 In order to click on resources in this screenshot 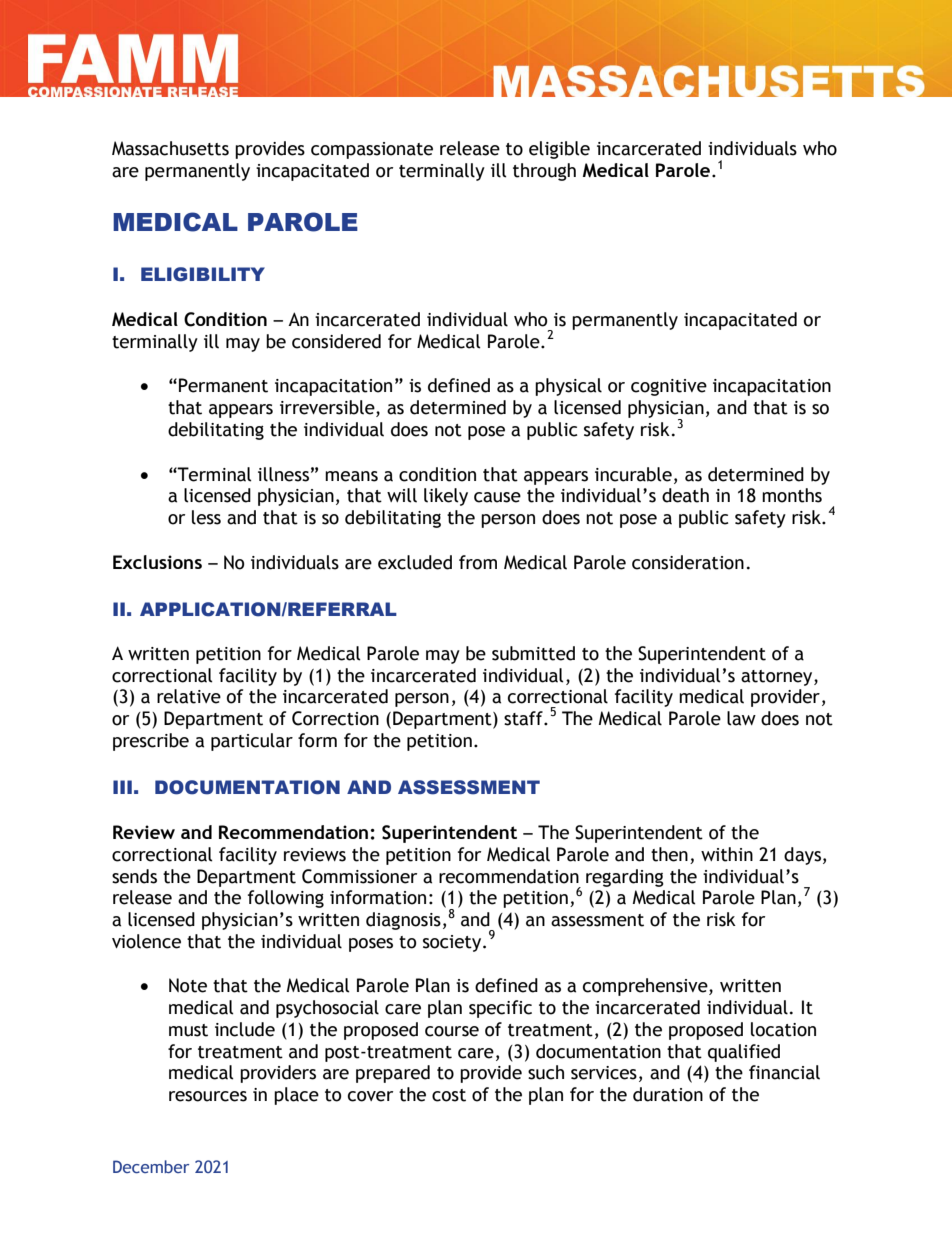, I will do `click(208, 1096)`.
